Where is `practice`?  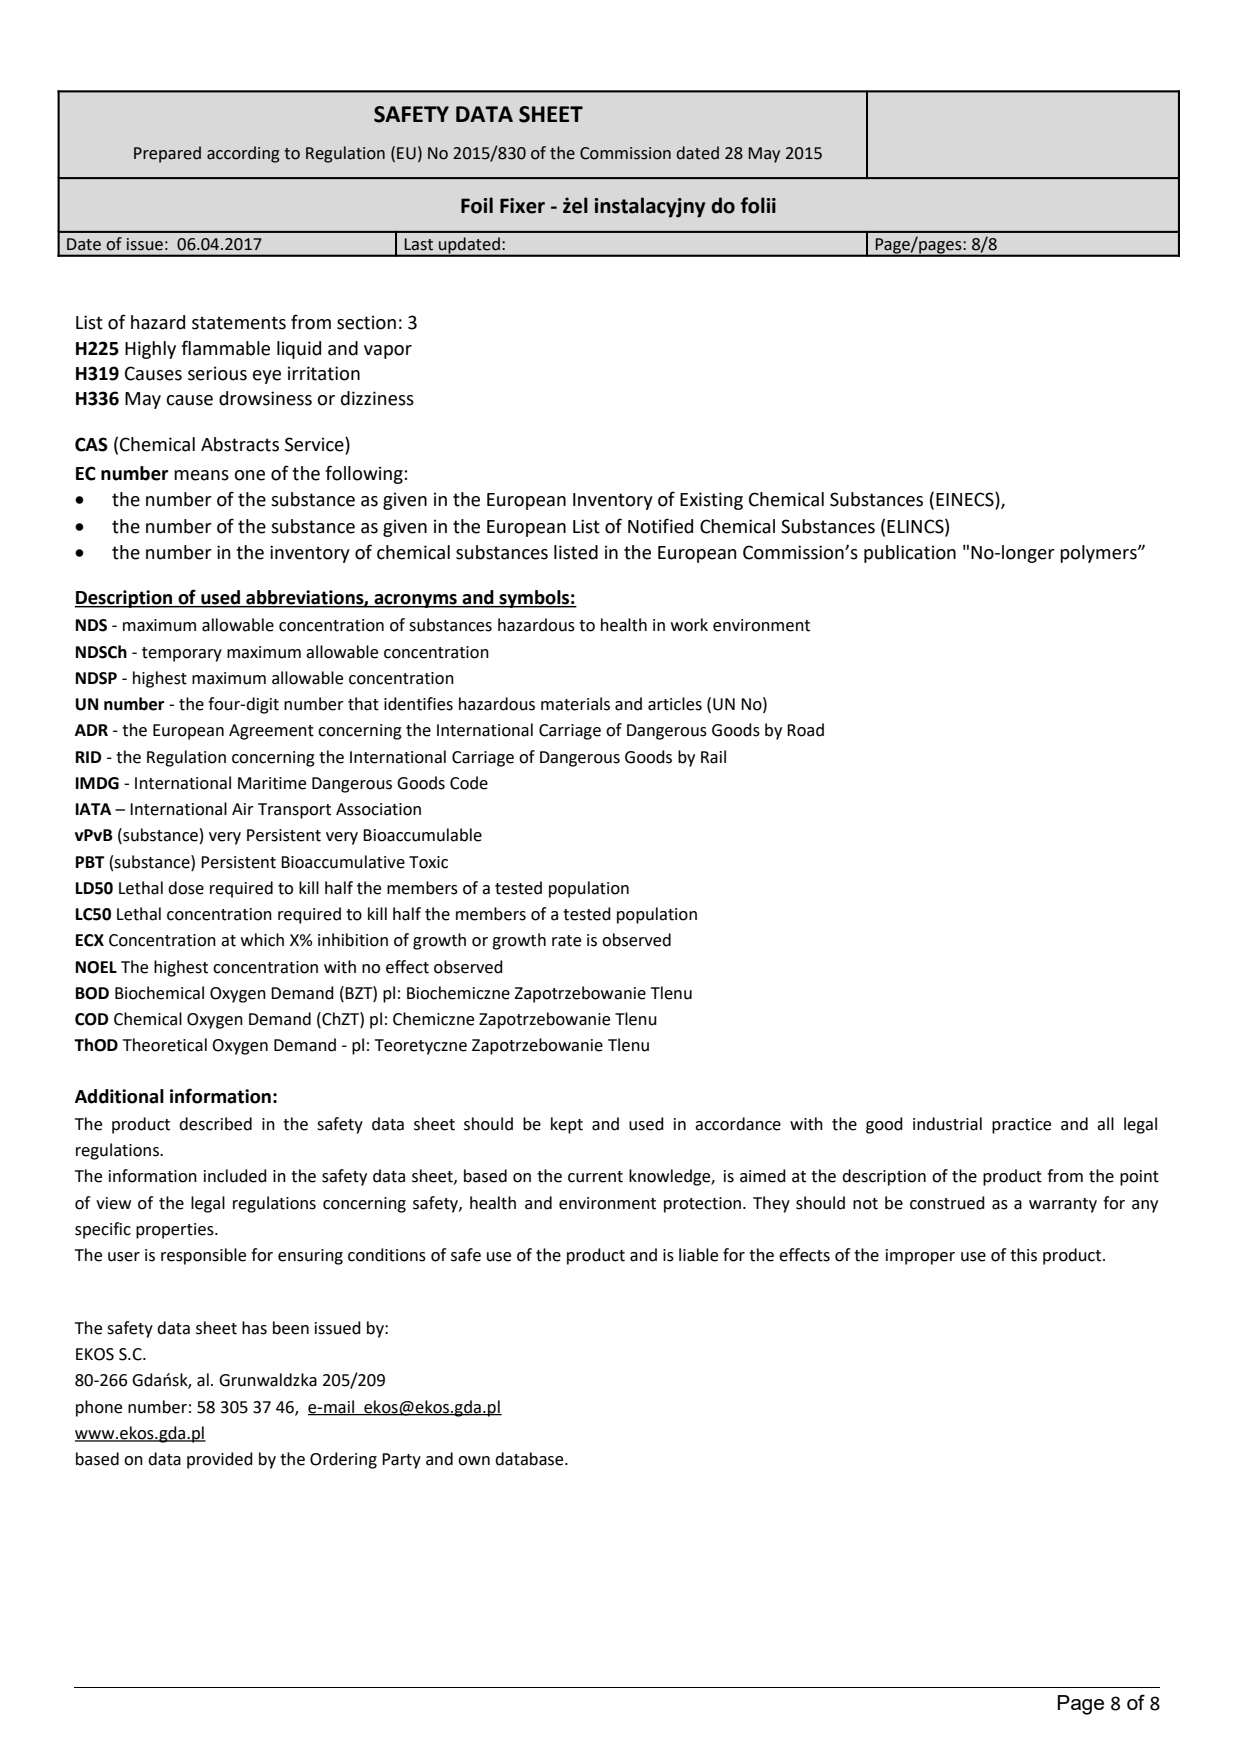
practice is located at coordinates (1021, 1126).
